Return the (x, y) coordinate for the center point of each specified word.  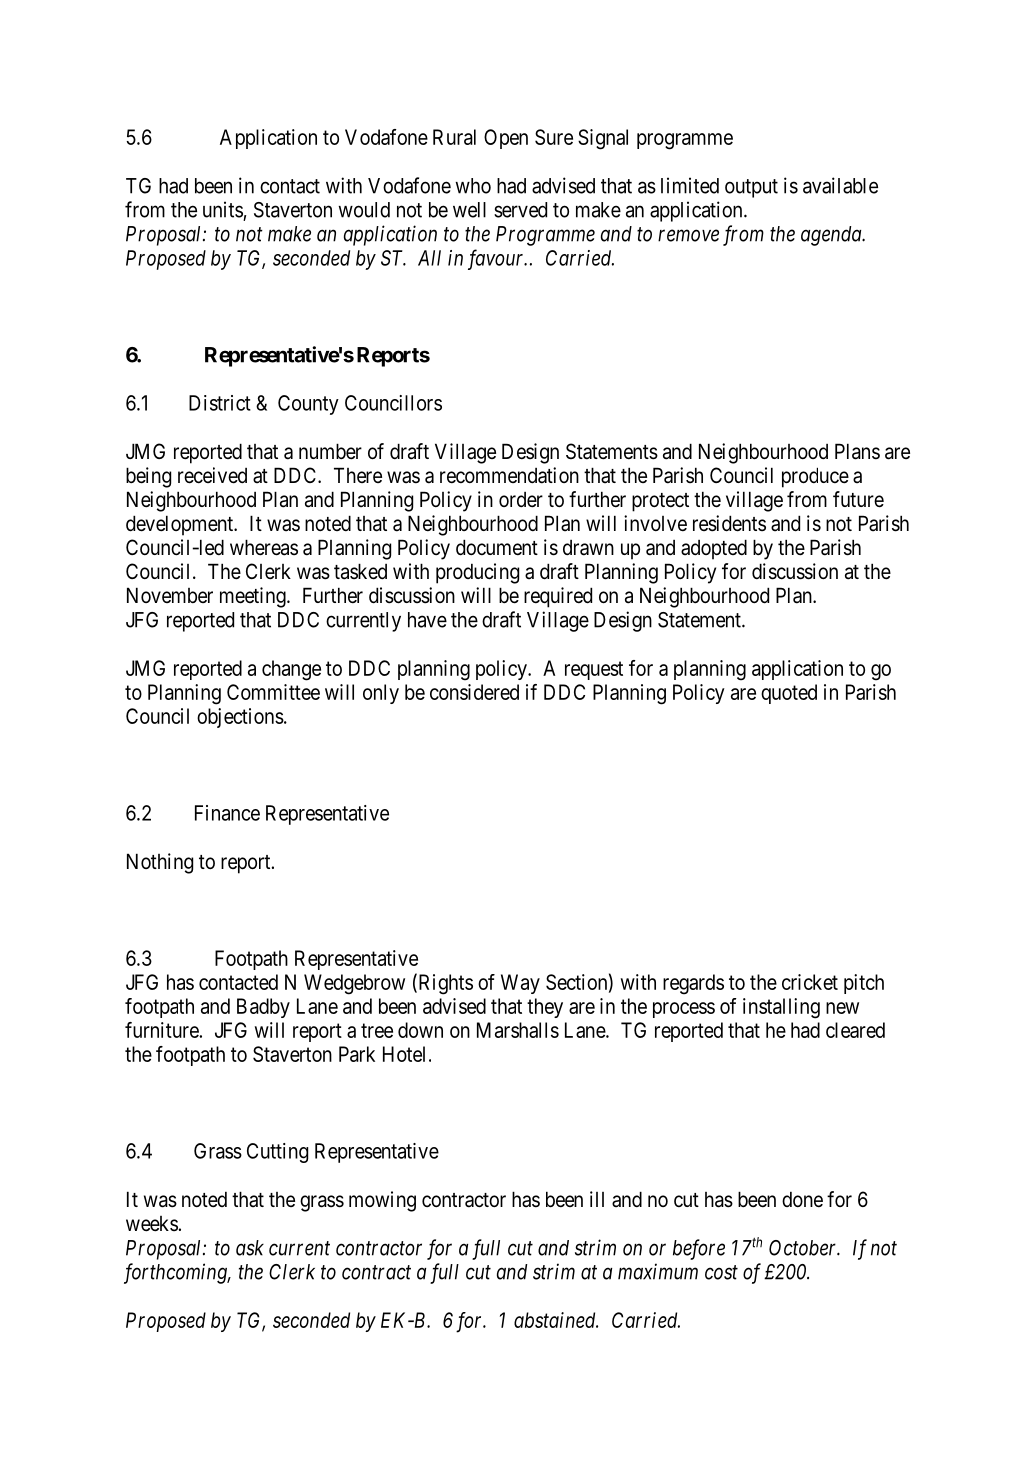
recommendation (509, 475)
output (751, 188)
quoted (789, 694)
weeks (152, 1224)
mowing (382, 1201)
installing (781, 1008)
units (223, 209)
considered (474, 692)
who (473, 186)
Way (520, 984)
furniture (162, 1030)
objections (240, 718)
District (220, 403)
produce (815, 477)
